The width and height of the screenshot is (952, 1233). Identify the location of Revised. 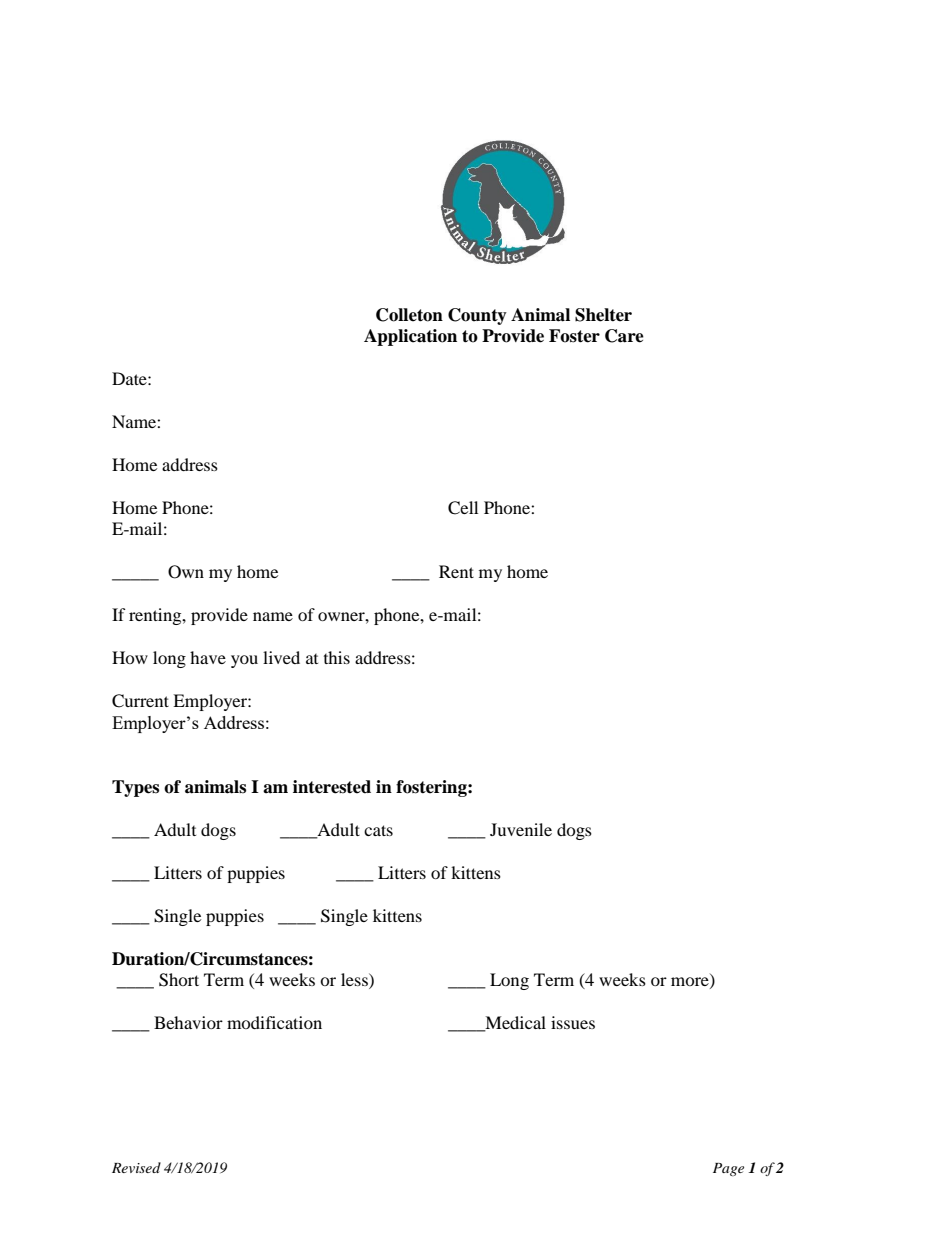
(136, 1167).
